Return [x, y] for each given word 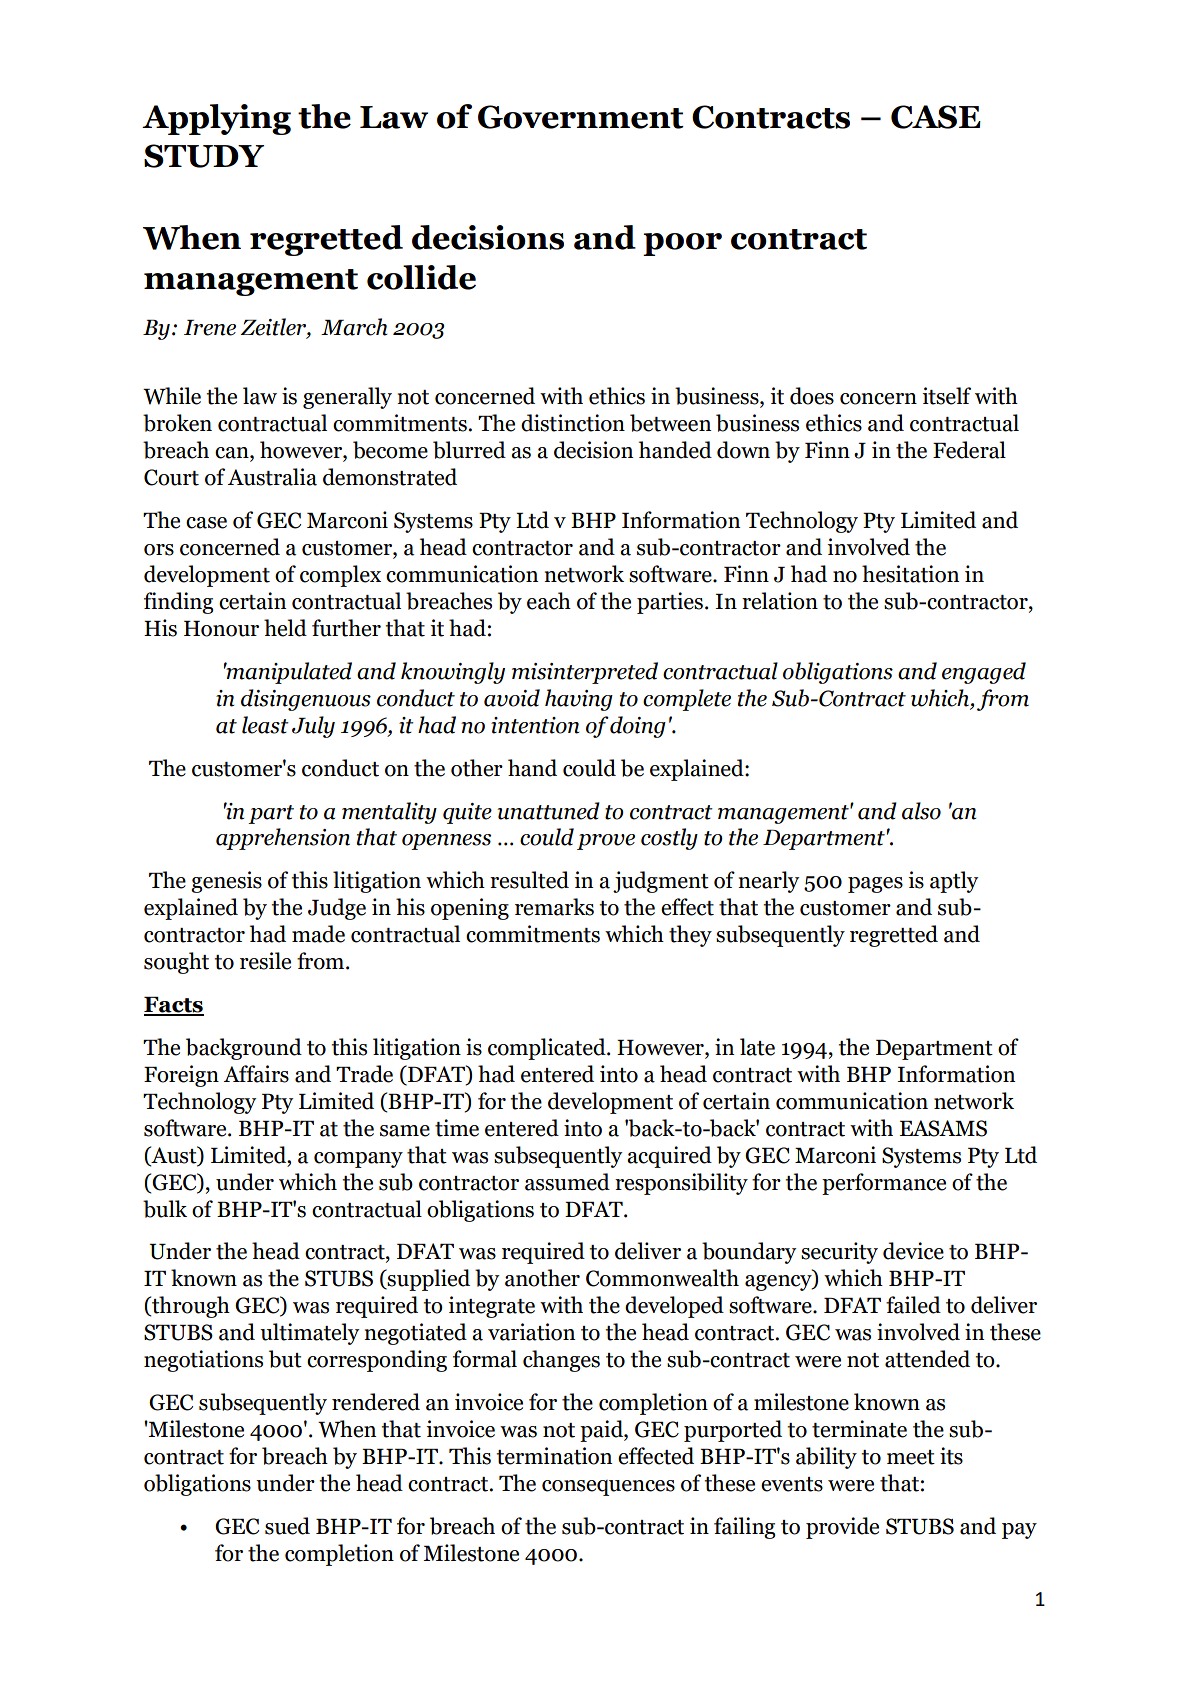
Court [171, 477]
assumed [567, 1182]
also [921, 811]
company [358, 1160]
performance [884, 1184]
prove [606, 842]
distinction [573, 423]
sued [287, 1526]
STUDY [204, 156]
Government [581, 117]
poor [682, 244]
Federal [969, 450]
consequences [608, 1488]
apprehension [283, 839]
